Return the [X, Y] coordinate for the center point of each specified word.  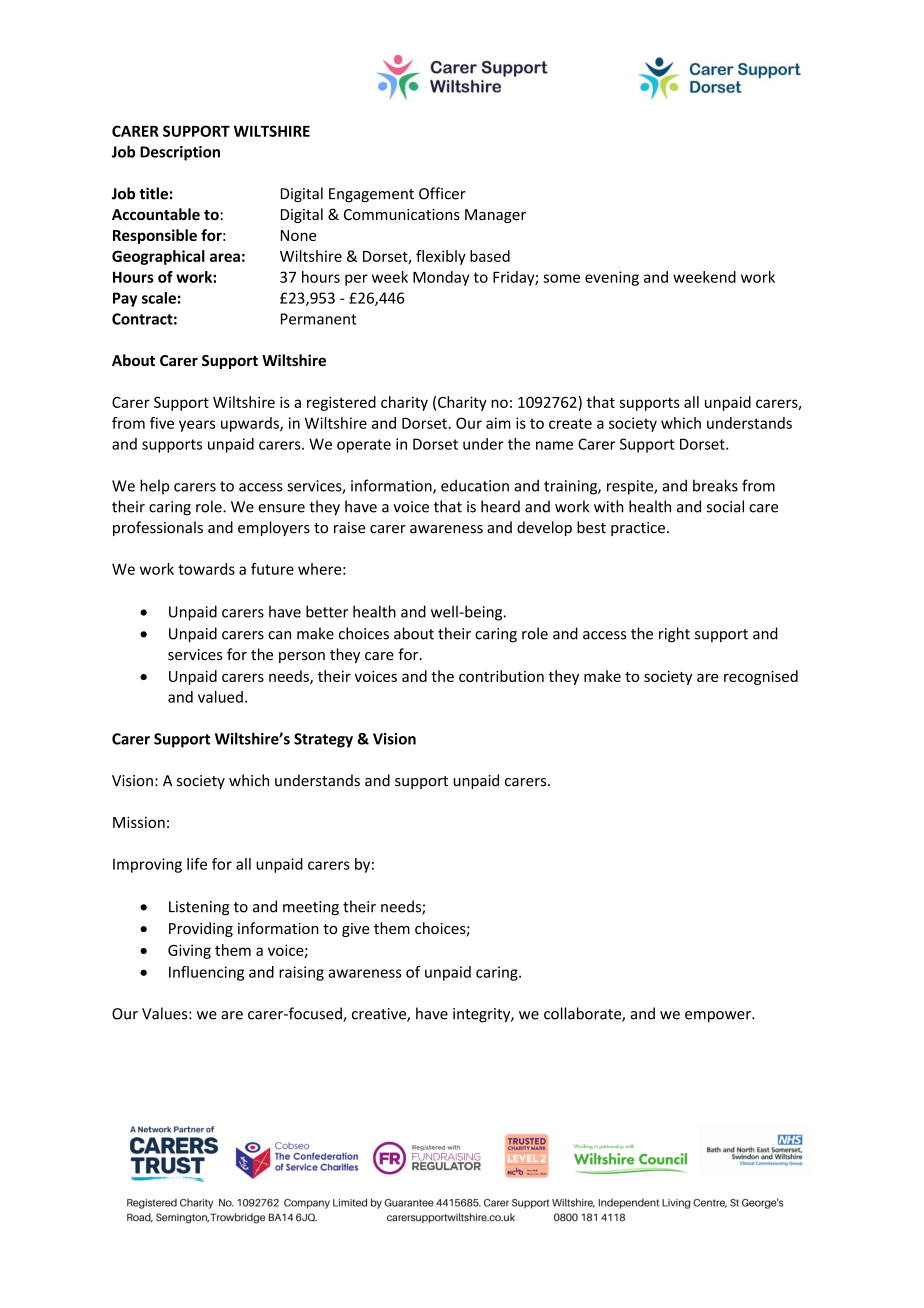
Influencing [206, 973]
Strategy [323, 740]
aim [498, 423]
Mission [139, 822]
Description [180, 153]
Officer [442, 193]
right [674, 635]
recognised [761, 677]
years [197, 426]
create [570, 423]
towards [206, 569]
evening [612, 278]
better [327, 611]
